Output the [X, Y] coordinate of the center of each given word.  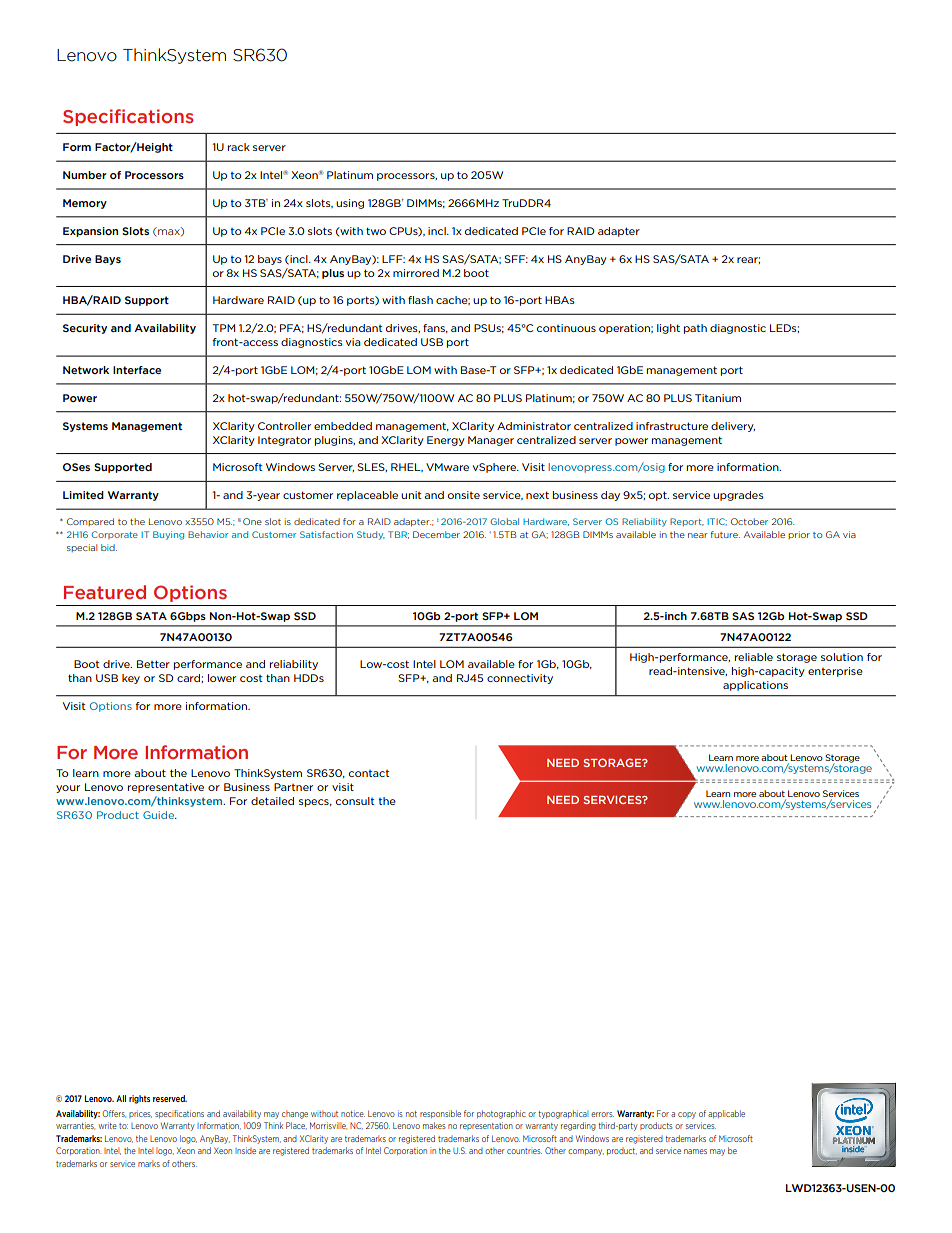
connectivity [520, 679]
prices [140, 1114]
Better [153, 664]
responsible [440, 1114]
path [695, 329]
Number [85, 175]
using [350, 204]
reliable [754, 657]
